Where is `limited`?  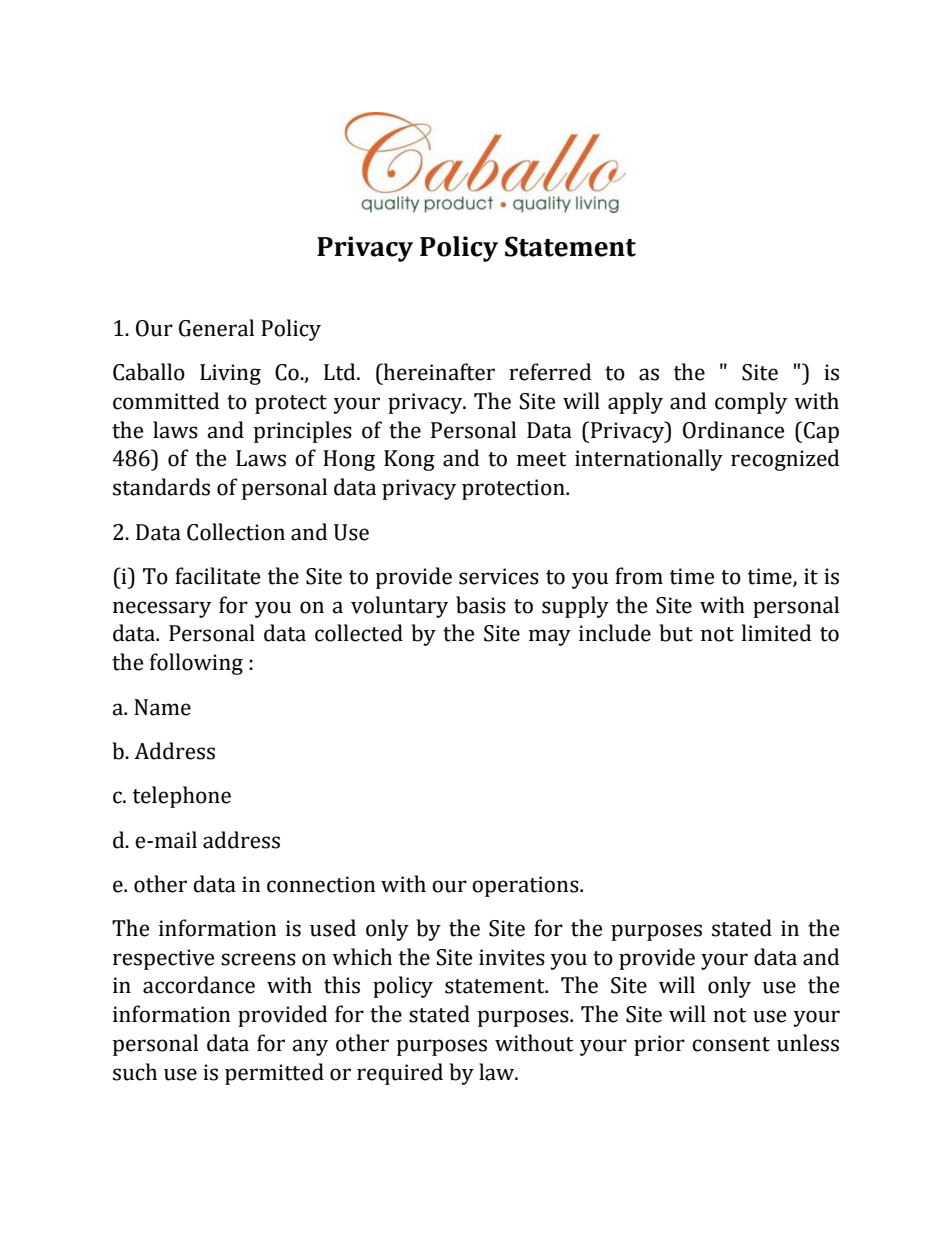 limited is located at coordinates (776, 633).
